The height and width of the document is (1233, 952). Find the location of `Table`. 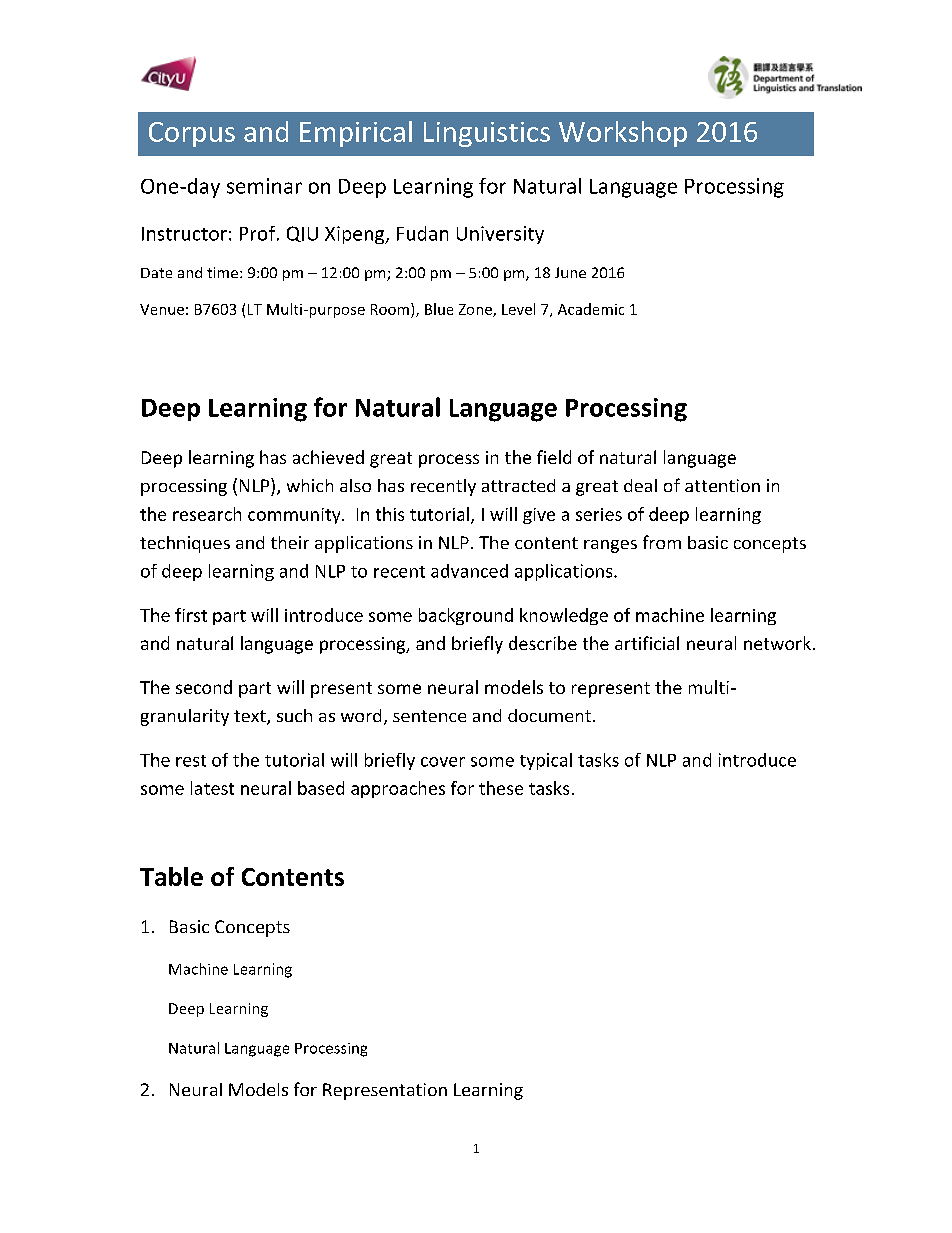

Table is located at coordinates (171, 876).
